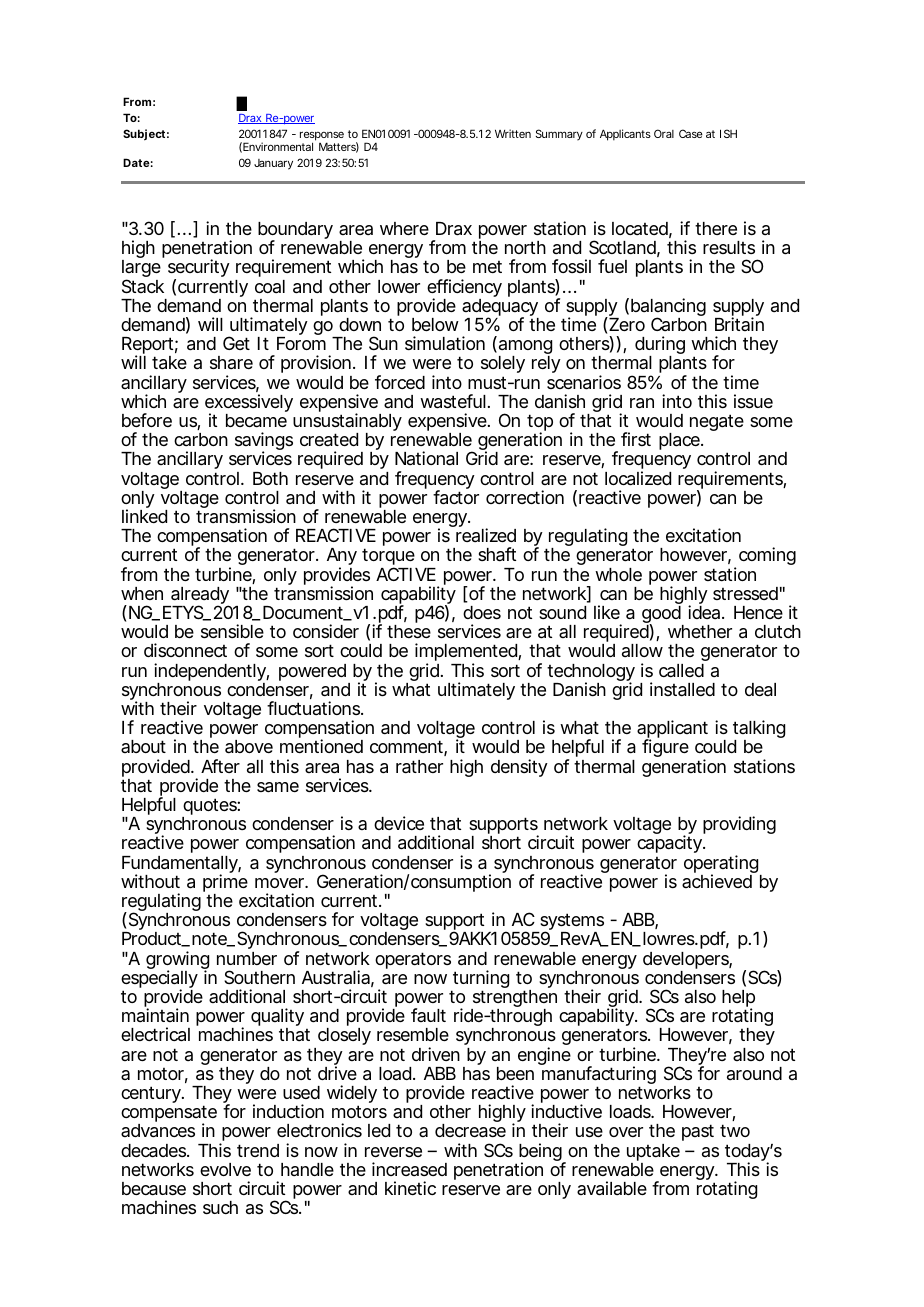 This page has width=924, height=1307. What do you see at coordinates (691, 133) in the page?
I see `Case` at bounding box center [691, 133].
